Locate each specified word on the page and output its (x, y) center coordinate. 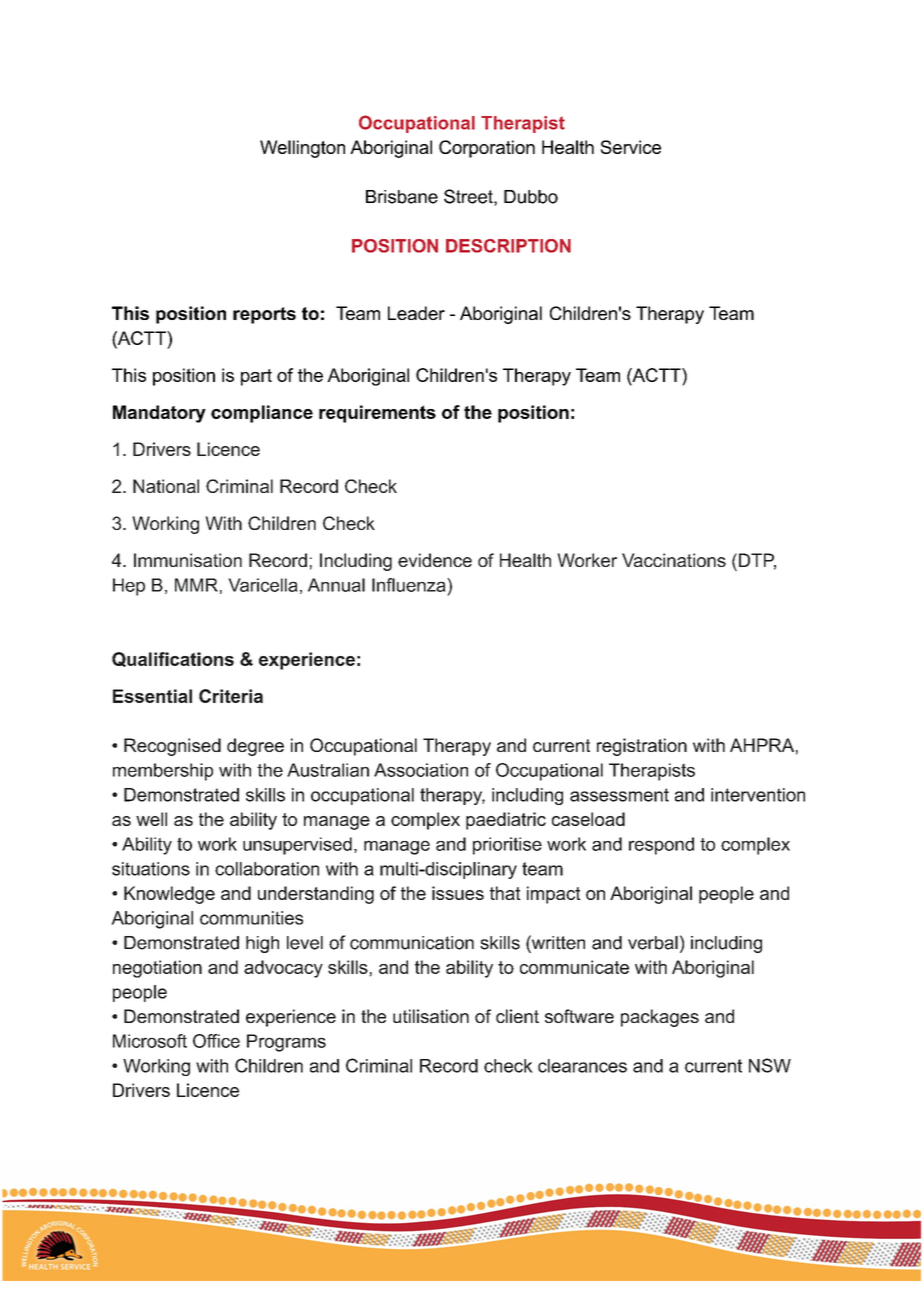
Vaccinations (674, 560)
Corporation (487, 149)
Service (630, 147)
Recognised (172, 747)
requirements (377, 414)
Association (421, 770)
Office (216, 1041)
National (166, 486)
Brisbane (402, 197)
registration (642, 747)
